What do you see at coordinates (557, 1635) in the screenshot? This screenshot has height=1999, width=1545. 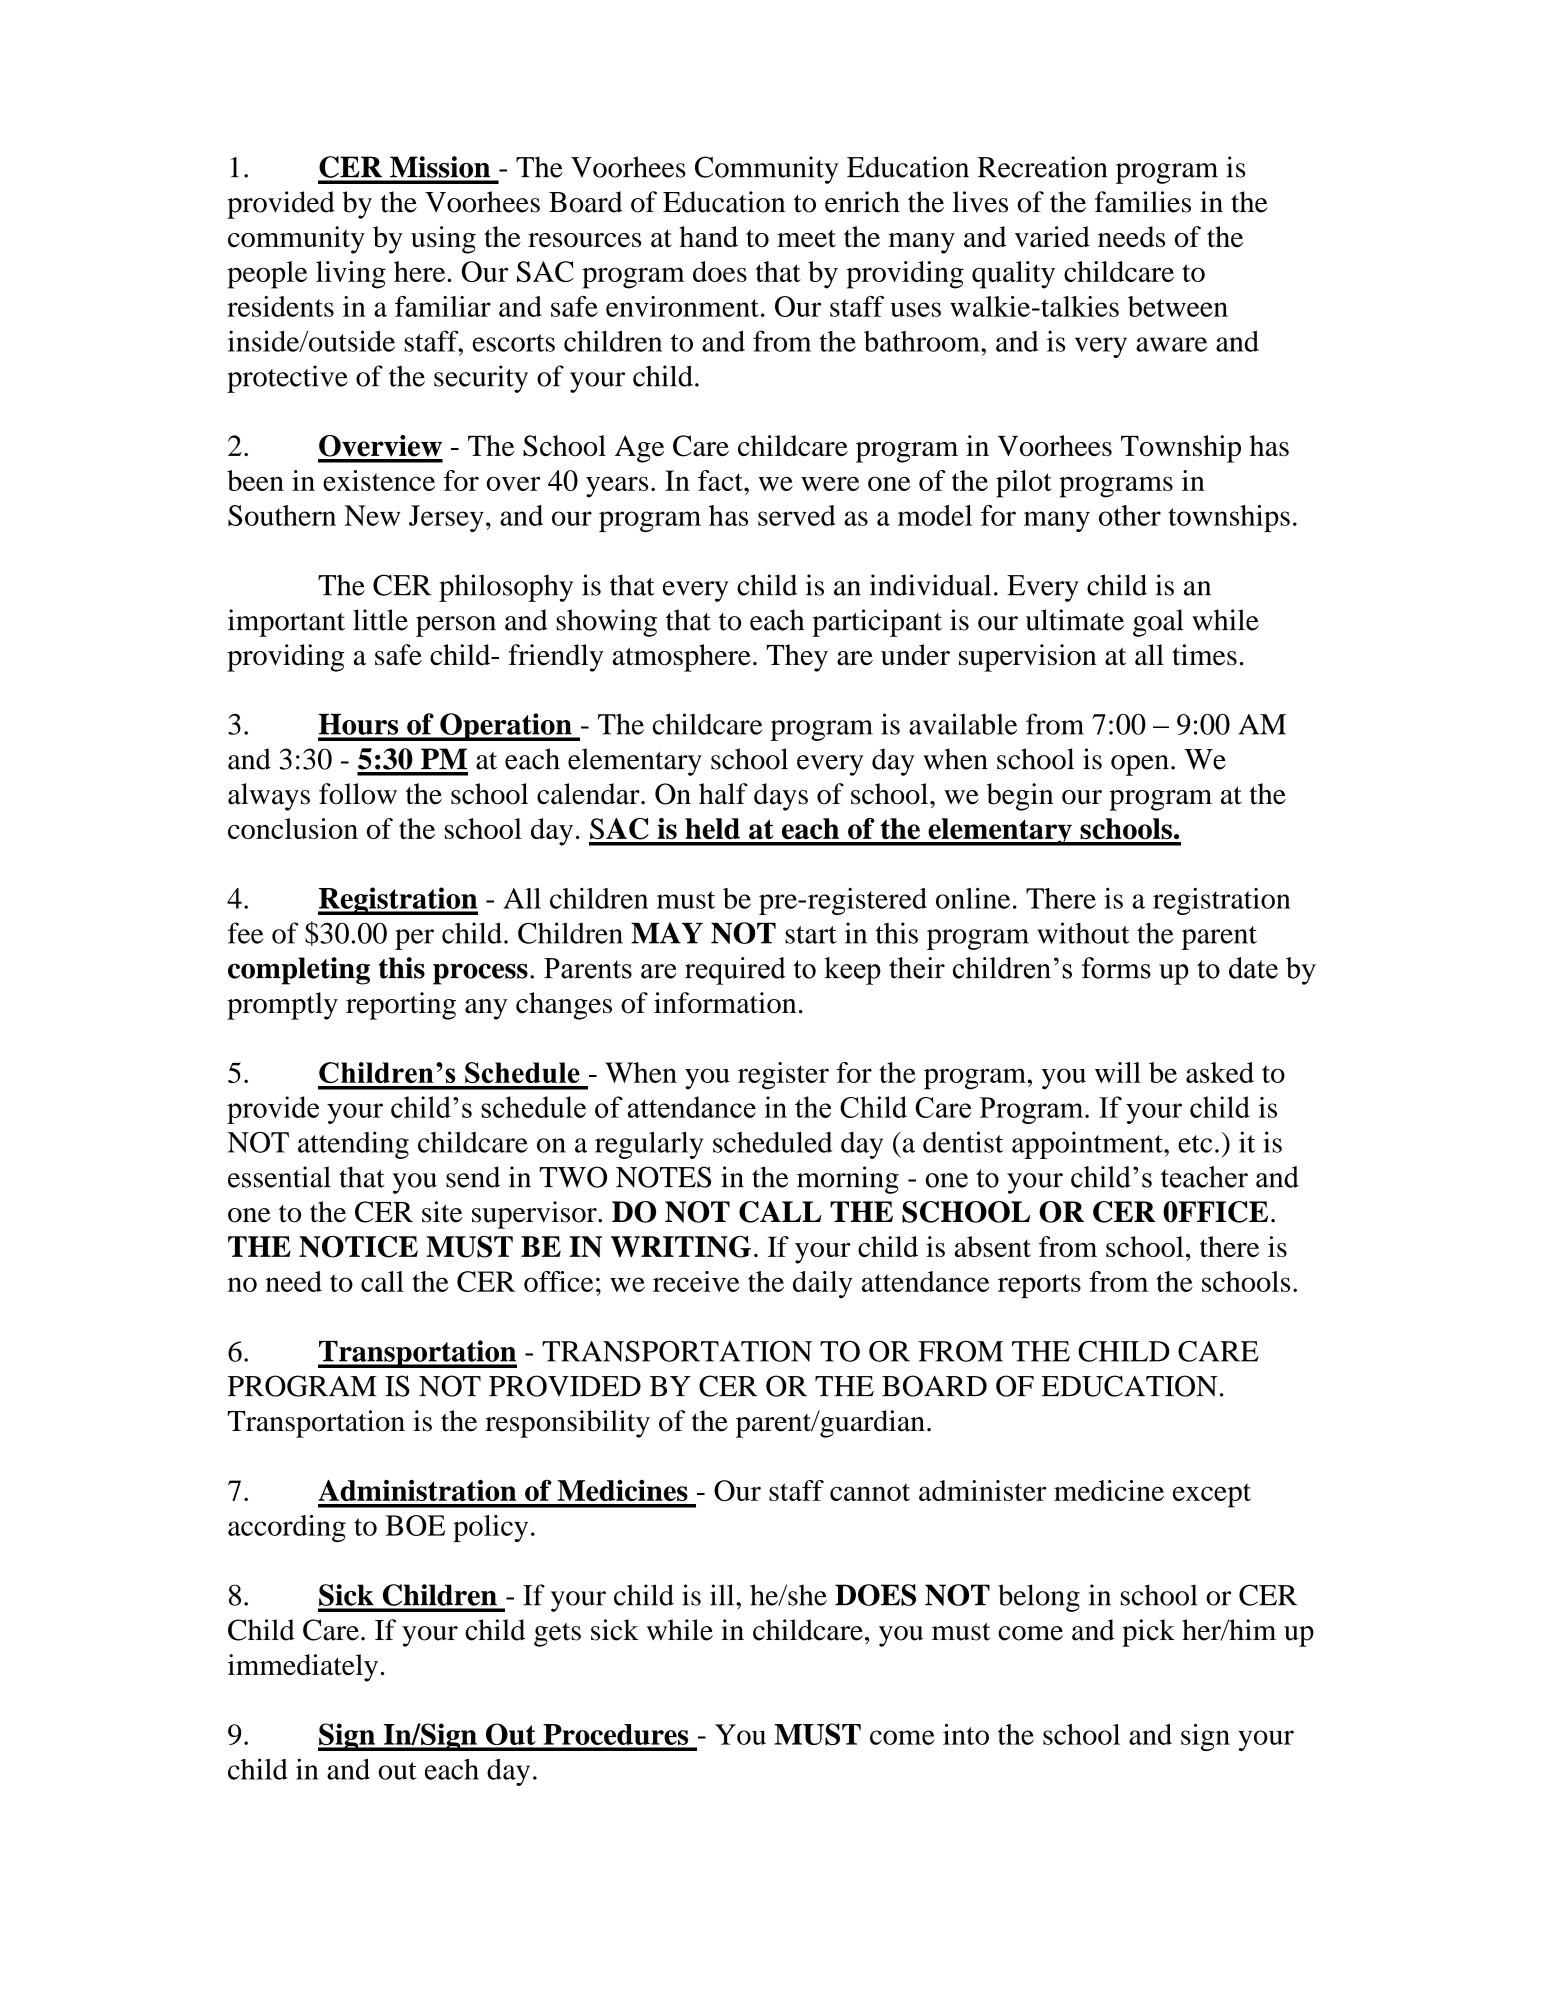 I see `gets` at bounding box center [557, 1635].
